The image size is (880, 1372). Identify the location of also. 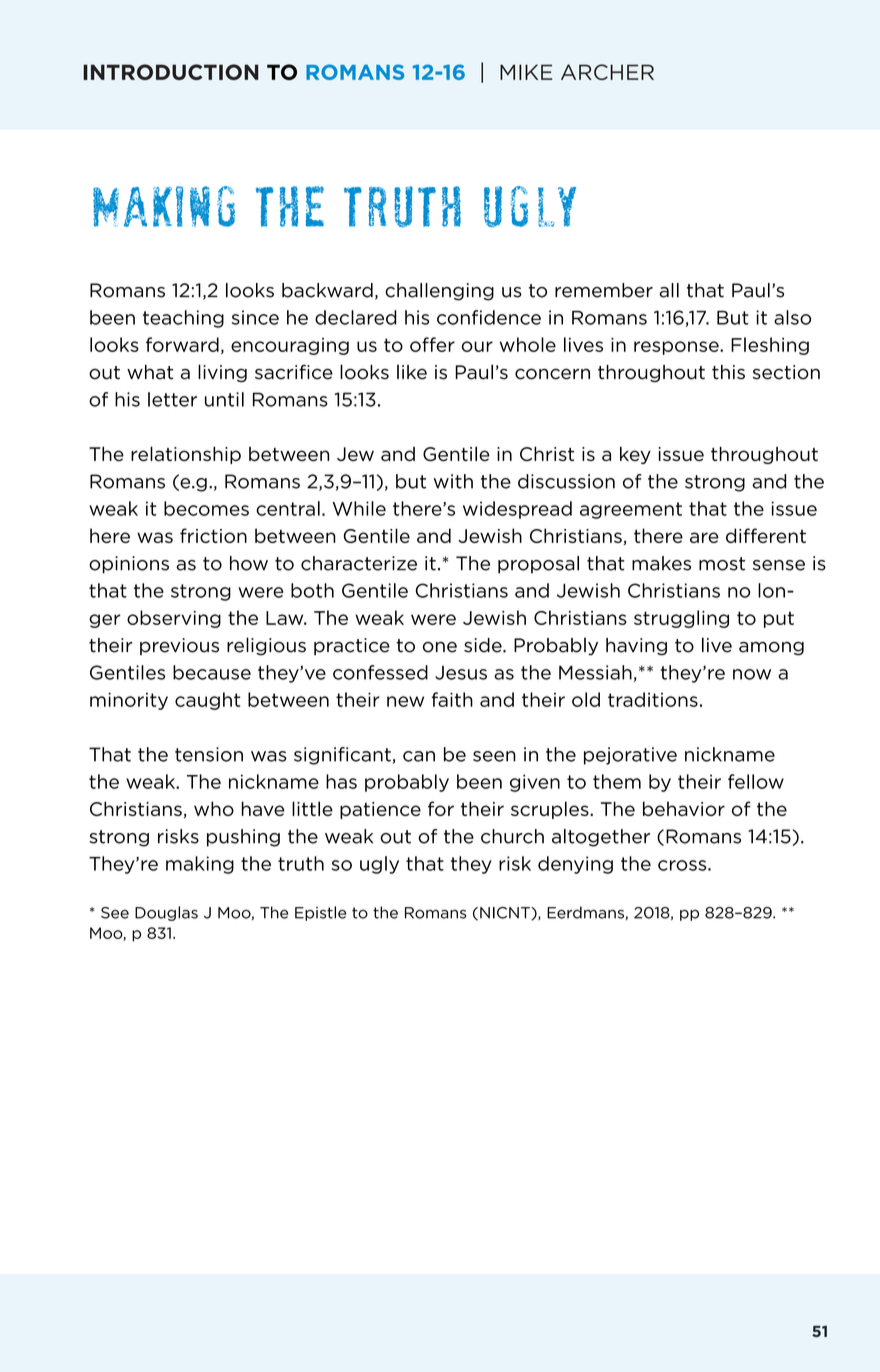
(792, 317).
